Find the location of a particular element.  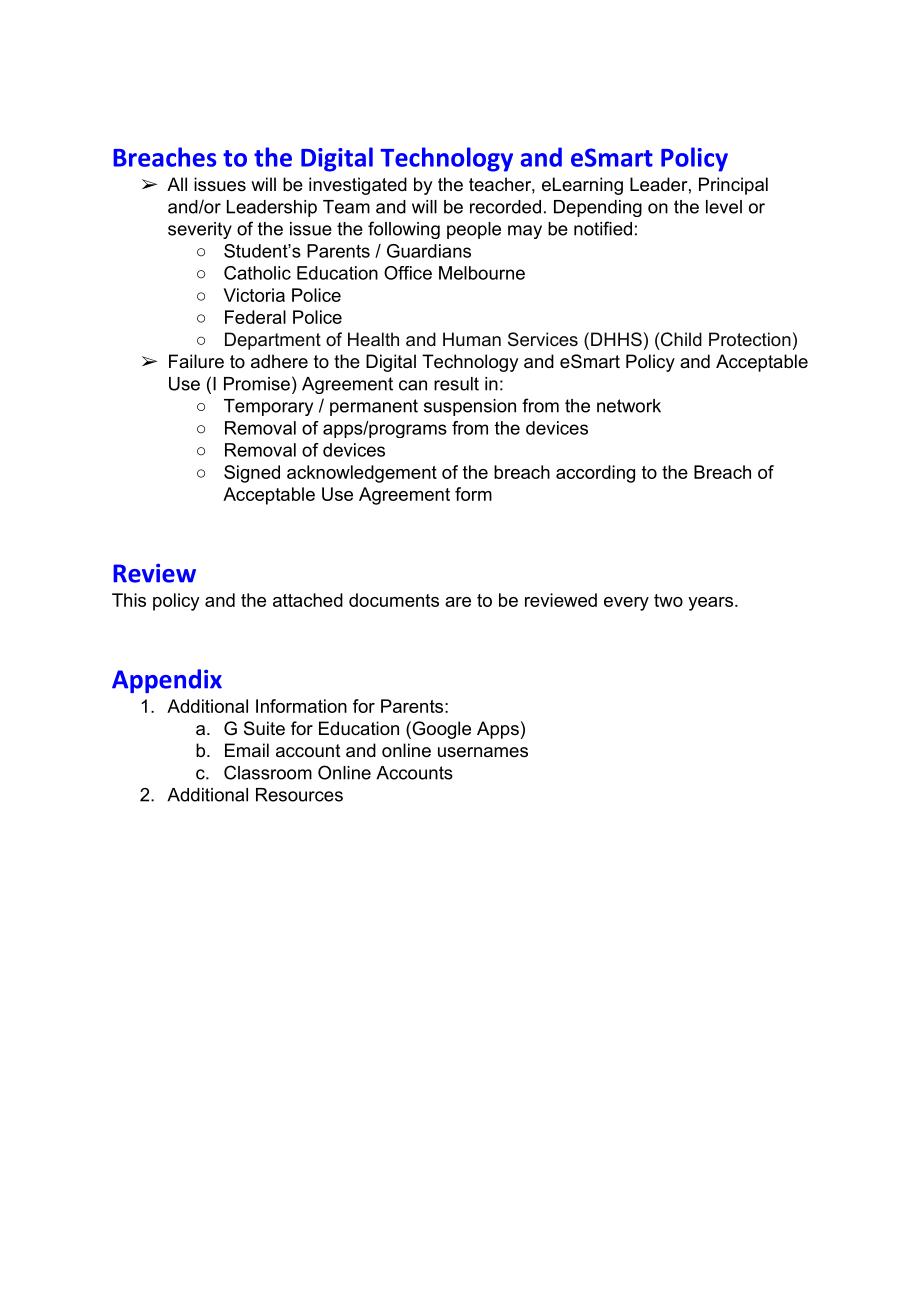

Classroom is located at coordinates (268, 772).
